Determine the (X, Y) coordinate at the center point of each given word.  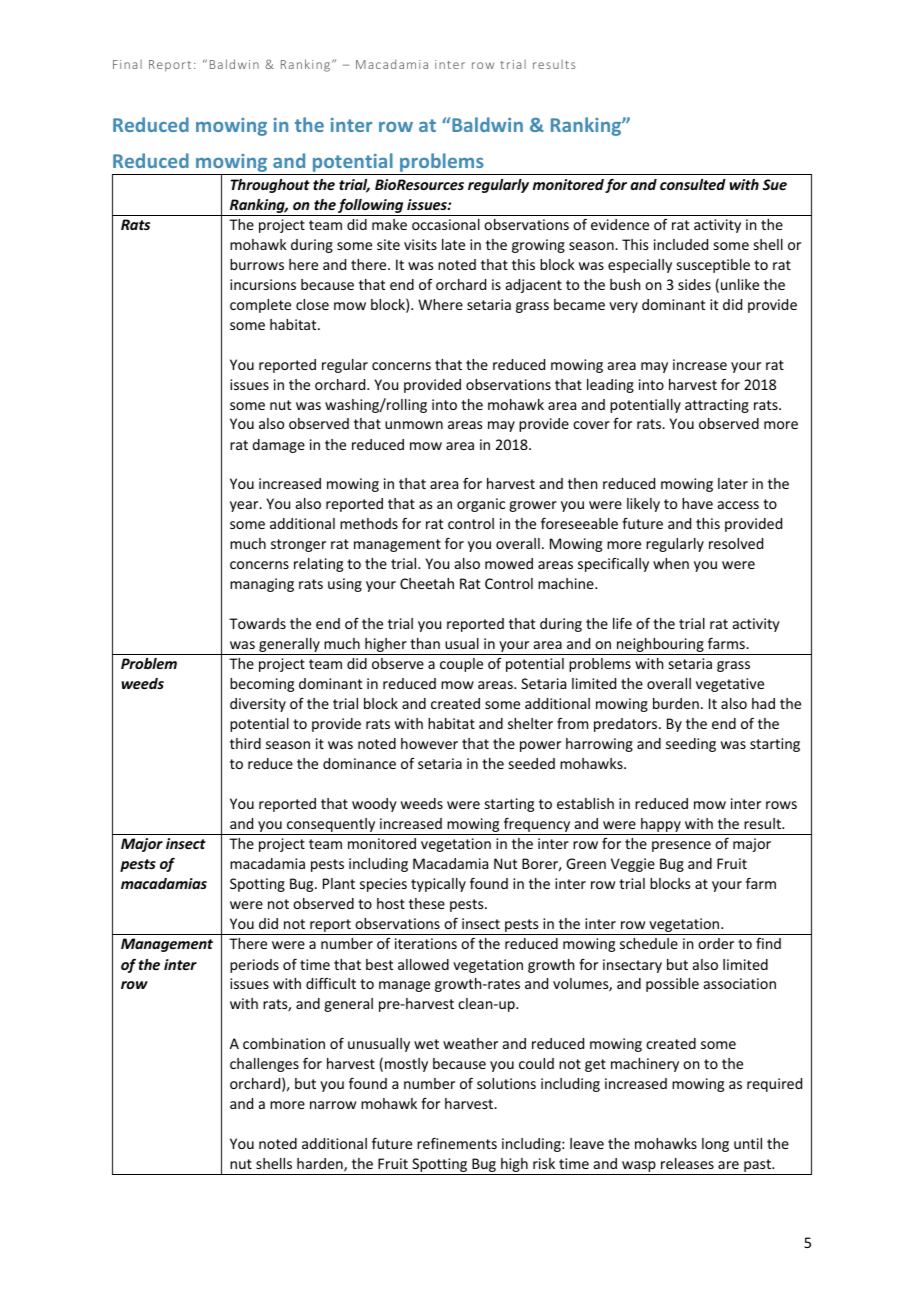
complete (260, 306)
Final (127, 64)
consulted (693, 184)
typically (438, 885)
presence (681, 846)
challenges (264, 1065)
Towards (257, 623)
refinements (457, 1143)
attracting (717, 406)
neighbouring (660, 645)
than (425, 643)
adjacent (534, 286)
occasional (446, 224)
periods (254, 966)
